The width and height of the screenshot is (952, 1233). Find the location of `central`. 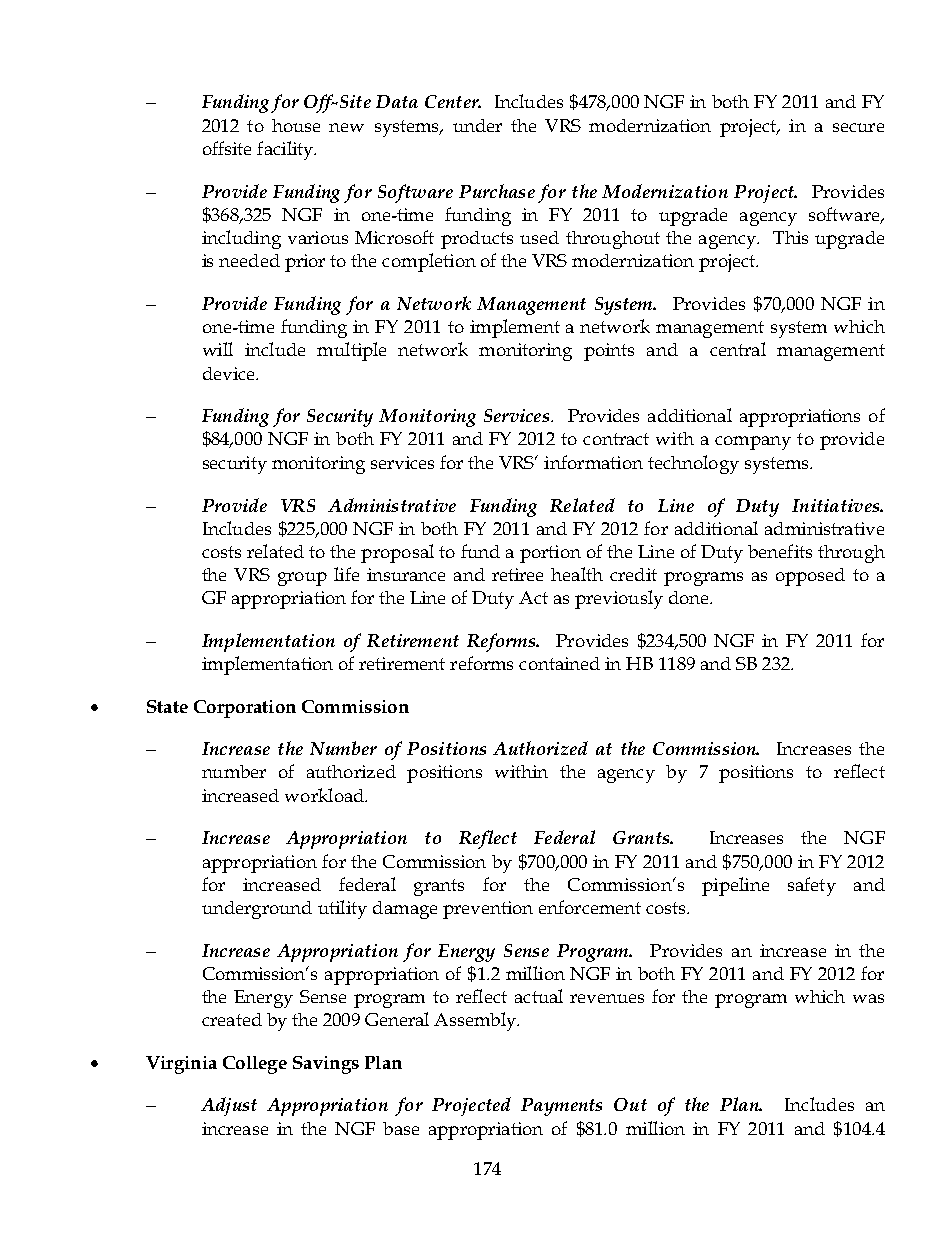

central is located at coordinates (738, 349).
